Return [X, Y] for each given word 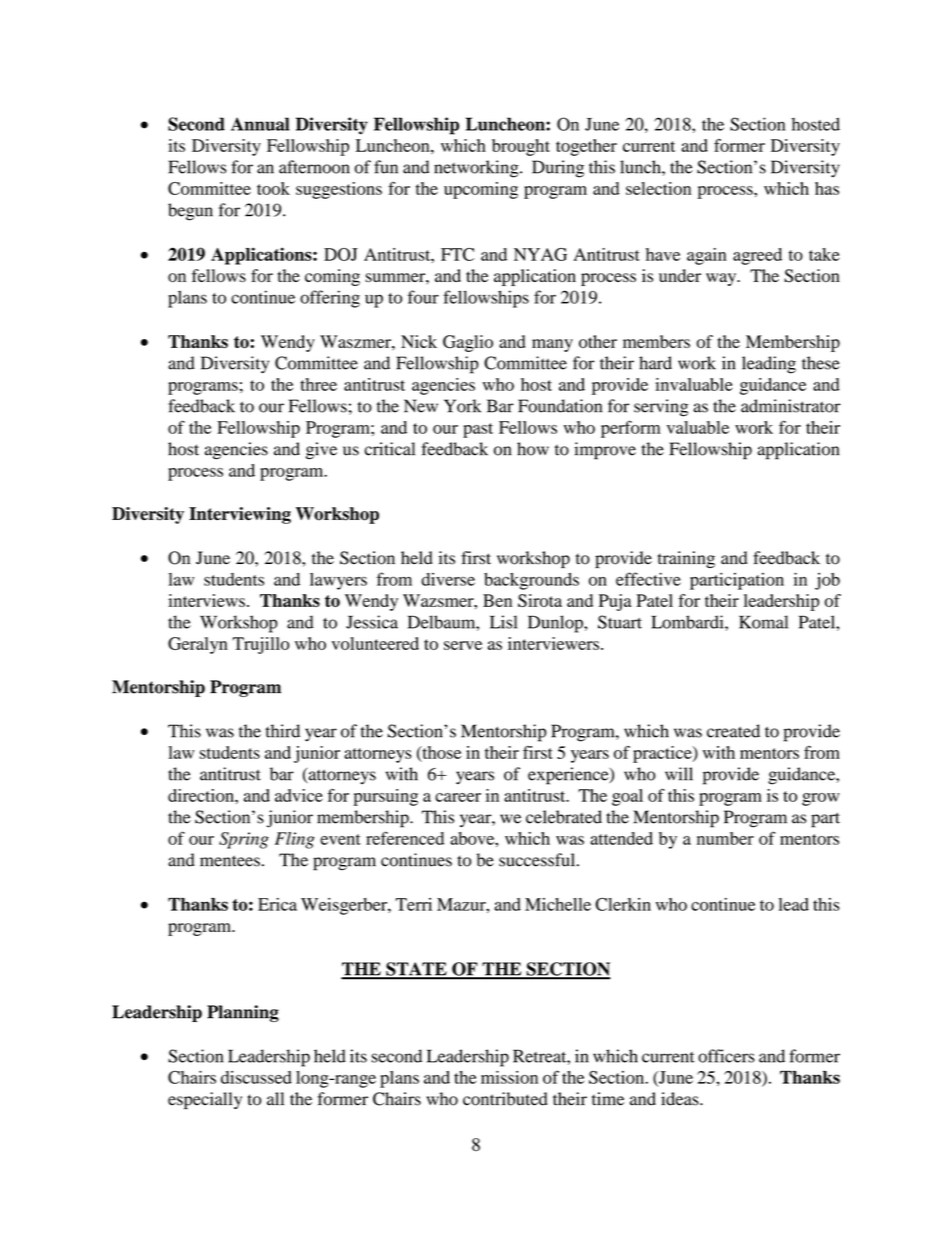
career [458, 797]
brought [521, 147]
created [733, 731]
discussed [256, 1077]
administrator [791, 406]
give [321, 451]
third [283, 731]
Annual [260, 124]
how [533, 449]
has [827, 188]
